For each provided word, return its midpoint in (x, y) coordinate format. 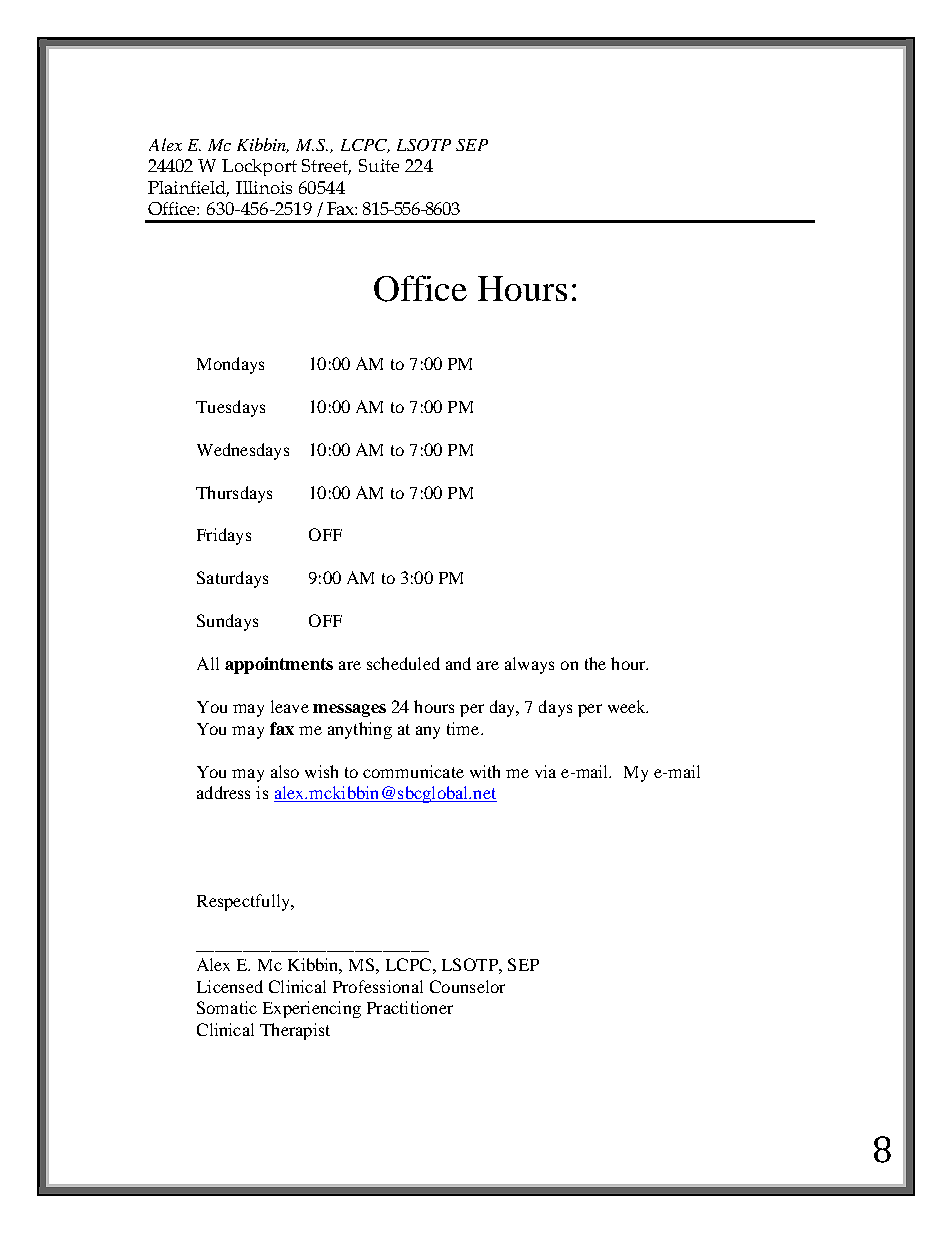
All (208, 663)
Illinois (264, 187)
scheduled (403, 663)
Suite (379, 165)
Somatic (227, 1007)
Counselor (467, 986)
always (529, 665)
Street (326, 167)
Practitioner (410, 1007)
